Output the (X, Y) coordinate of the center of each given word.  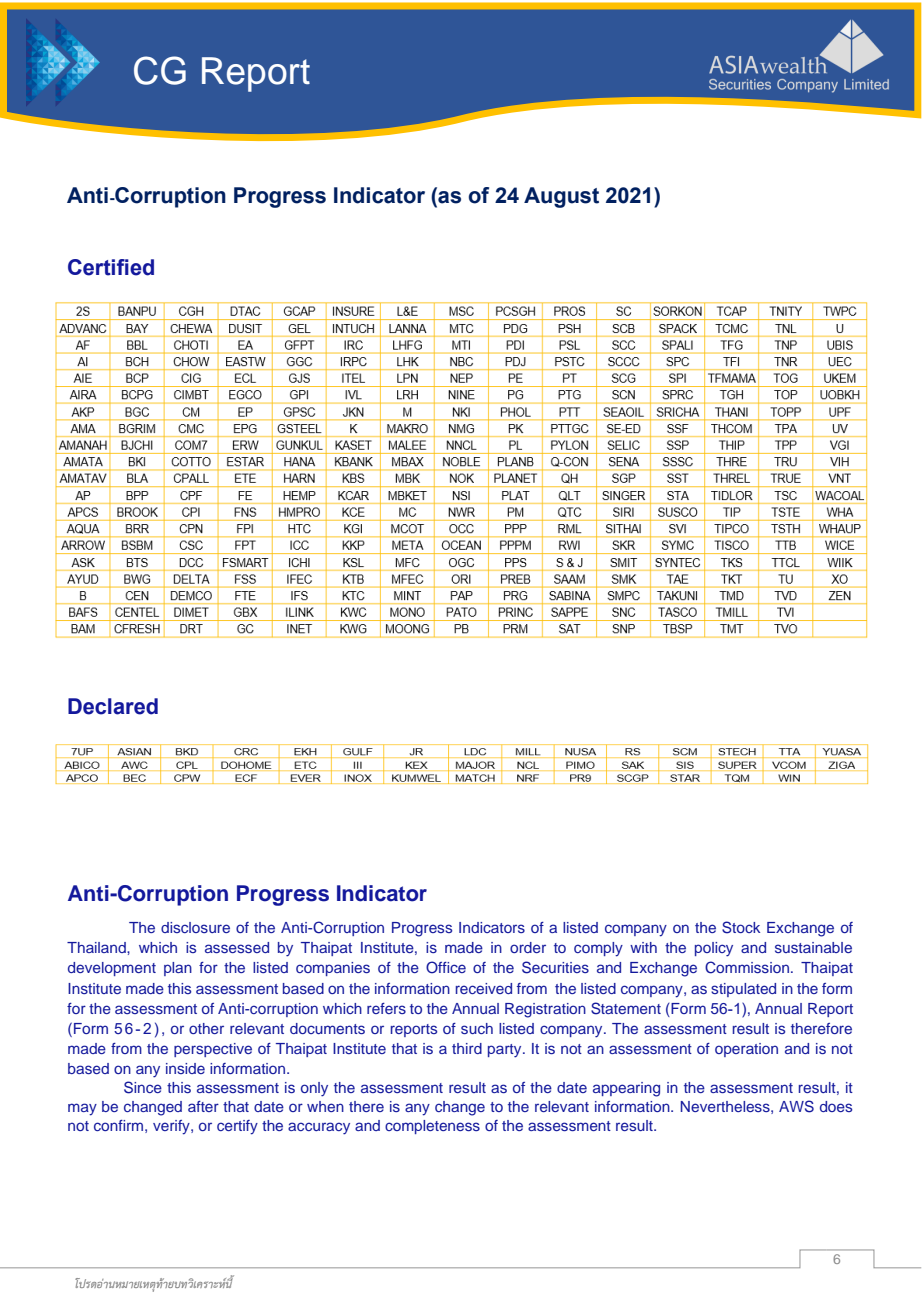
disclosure (195, 927)
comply (598, 949)
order (528, 947)
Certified (111, 267)
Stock (741, 927)
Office (446, 967)
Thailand (97, 947)
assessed (237, 947)
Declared (113, 706)
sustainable (813, 947)
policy (714, 949)
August (561, 197)
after (203, 1106)
